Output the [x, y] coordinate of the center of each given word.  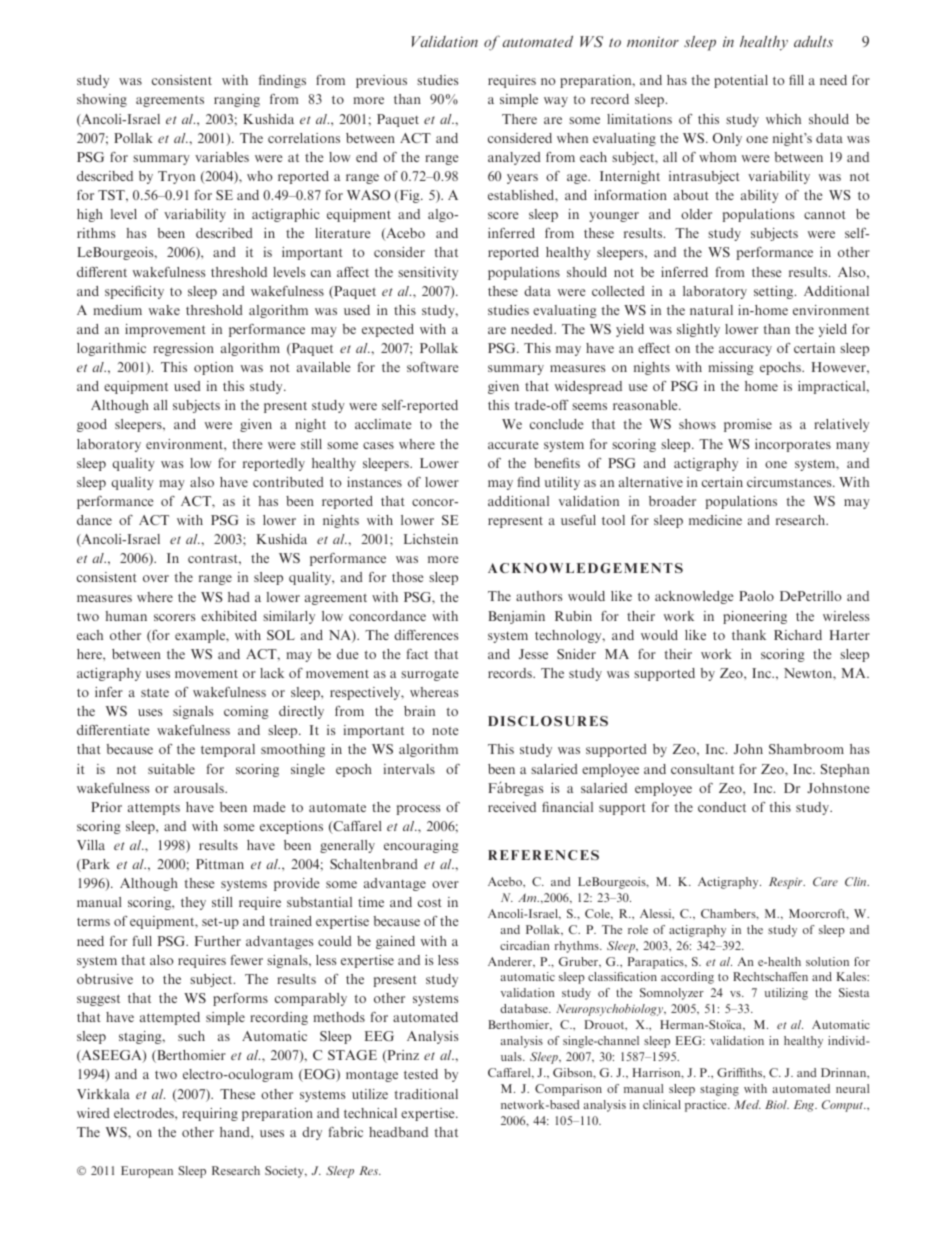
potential [741, 81]
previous [381, 81]
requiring [210, 1114]
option [213, 368]
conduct [722, 807]
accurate [513, 445]
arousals [200, 788]
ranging [237, 100]
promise [748, 425]
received [512, 807]
